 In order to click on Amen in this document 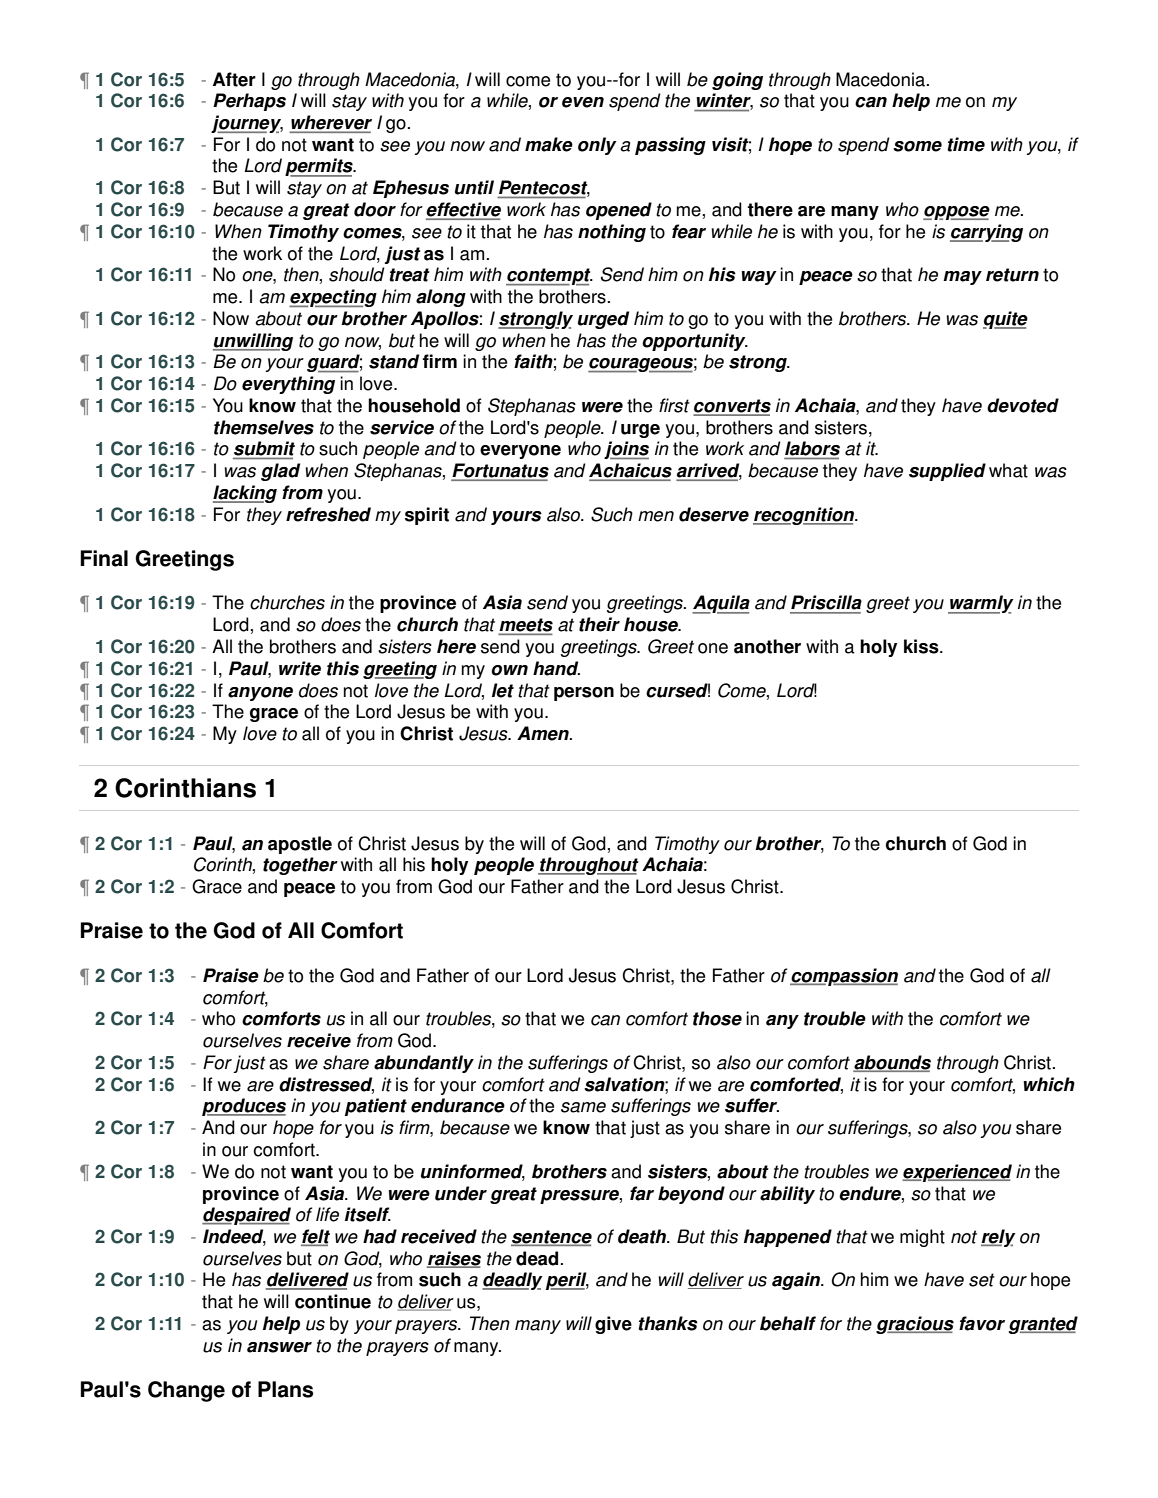, I will do `click(544, 733)`.
